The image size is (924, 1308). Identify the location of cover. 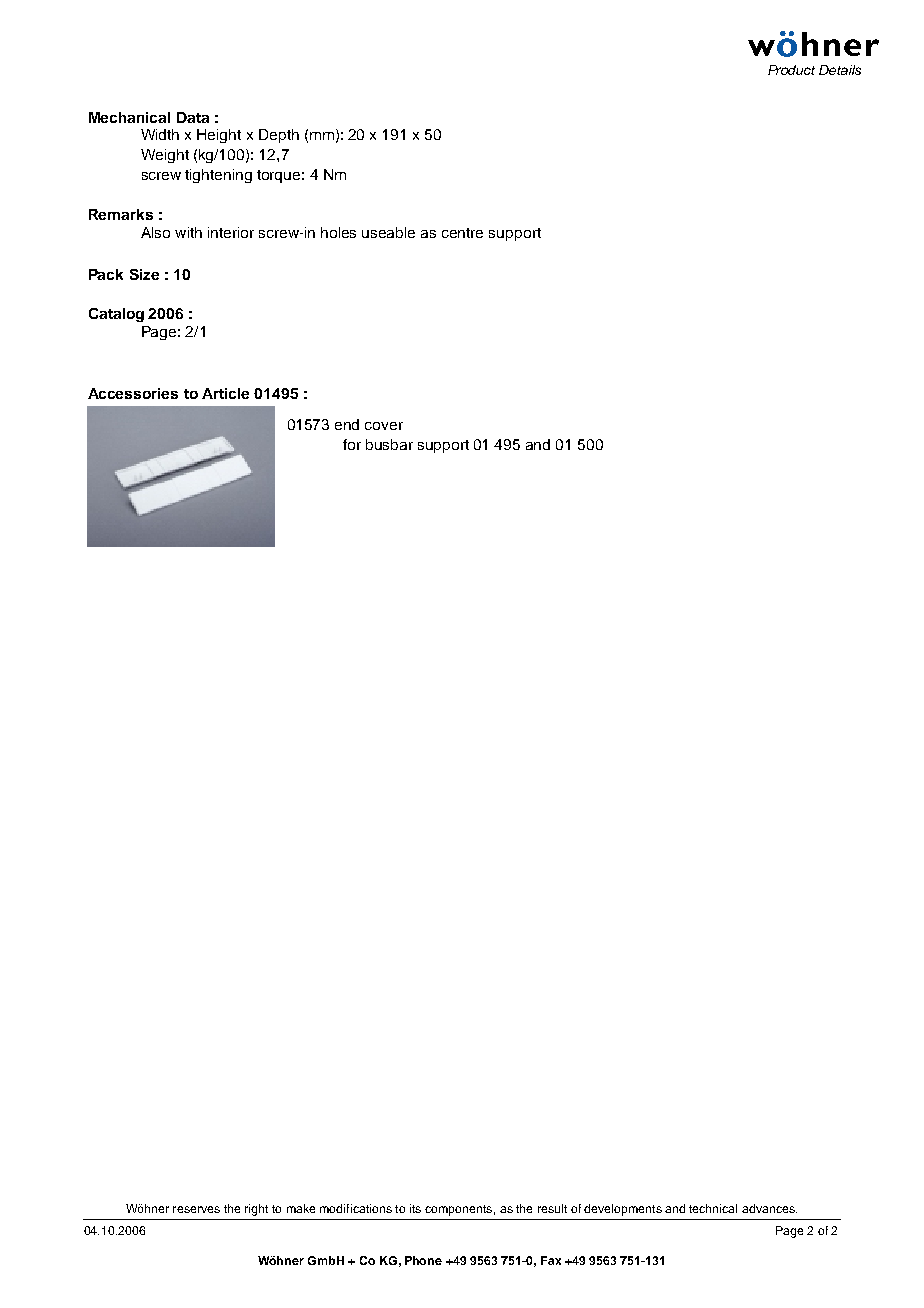
(384, 426).
